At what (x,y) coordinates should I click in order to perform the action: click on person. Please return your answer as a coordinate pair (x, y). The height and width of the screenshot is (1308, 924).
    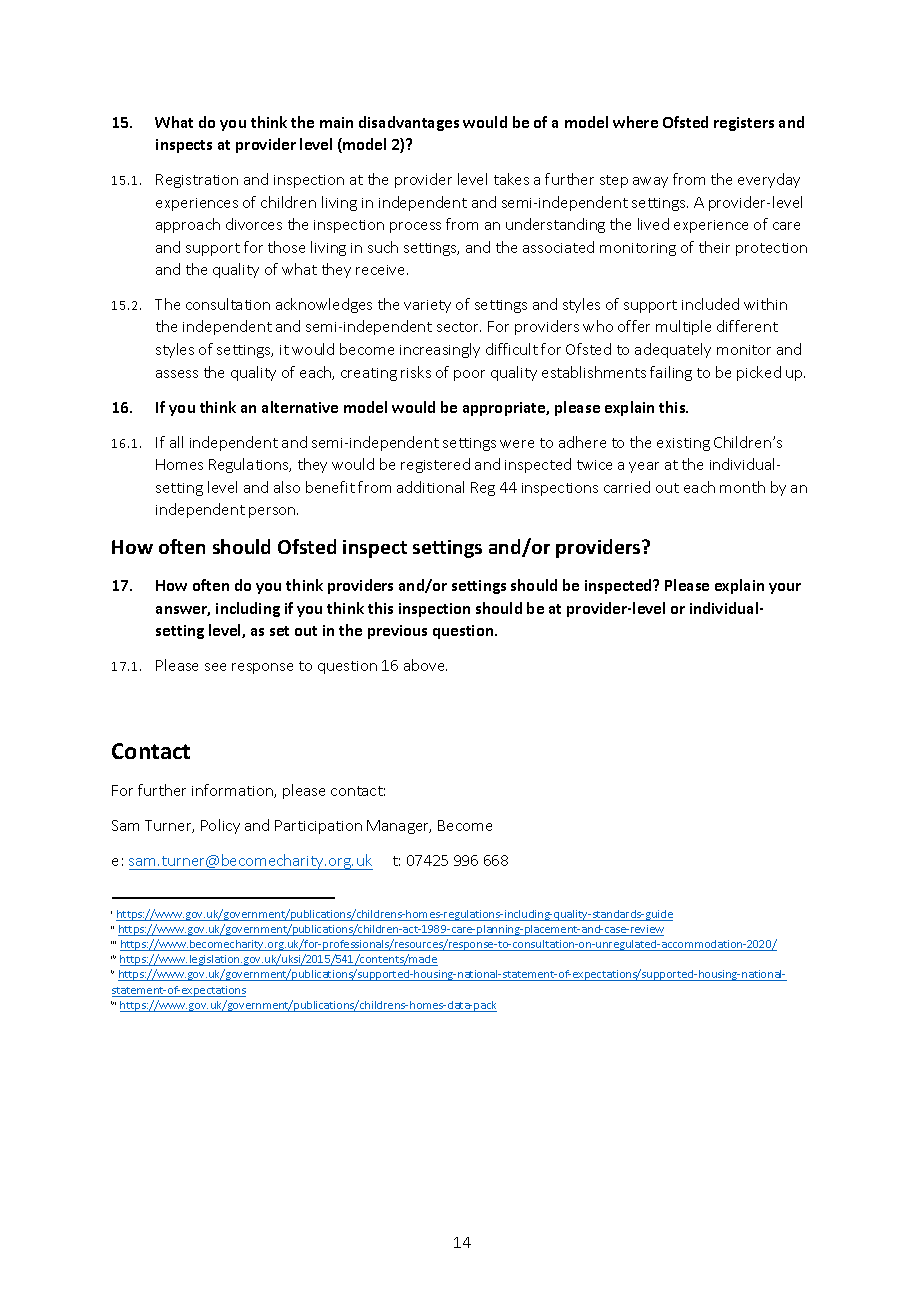
    Looking at the image, I should click on (273, 512).
